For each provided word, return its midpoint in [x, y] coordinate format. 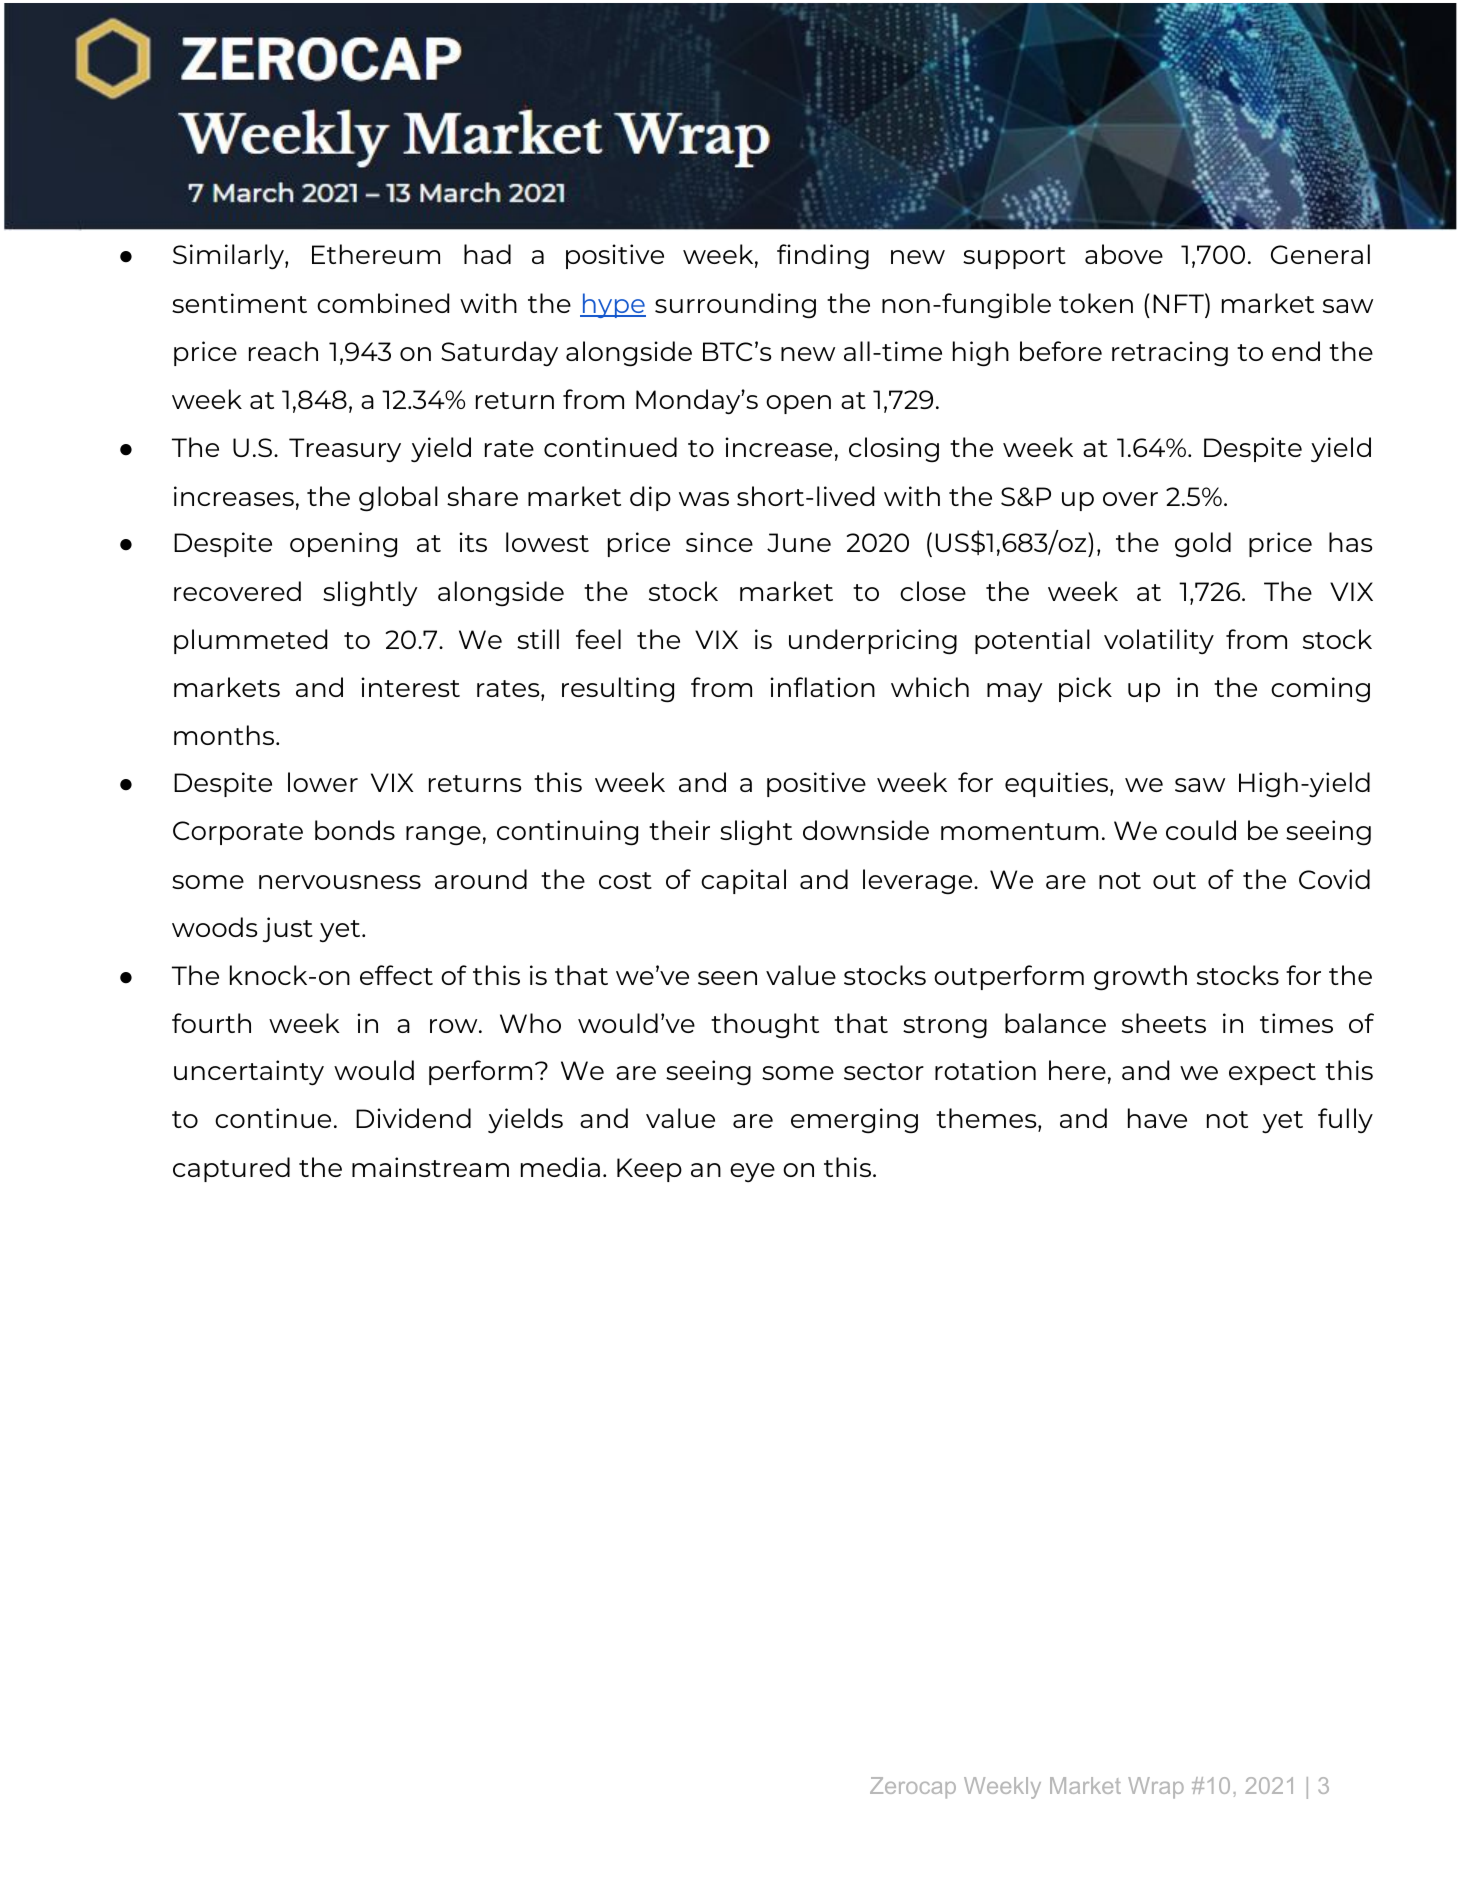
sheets [1164, 1023]
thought [765, 1026]
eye [752, 1172]
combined [383, 303]
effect [396, 975]
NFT [1179, 303]
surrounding [735, 305]
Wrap [1156, 1788]
